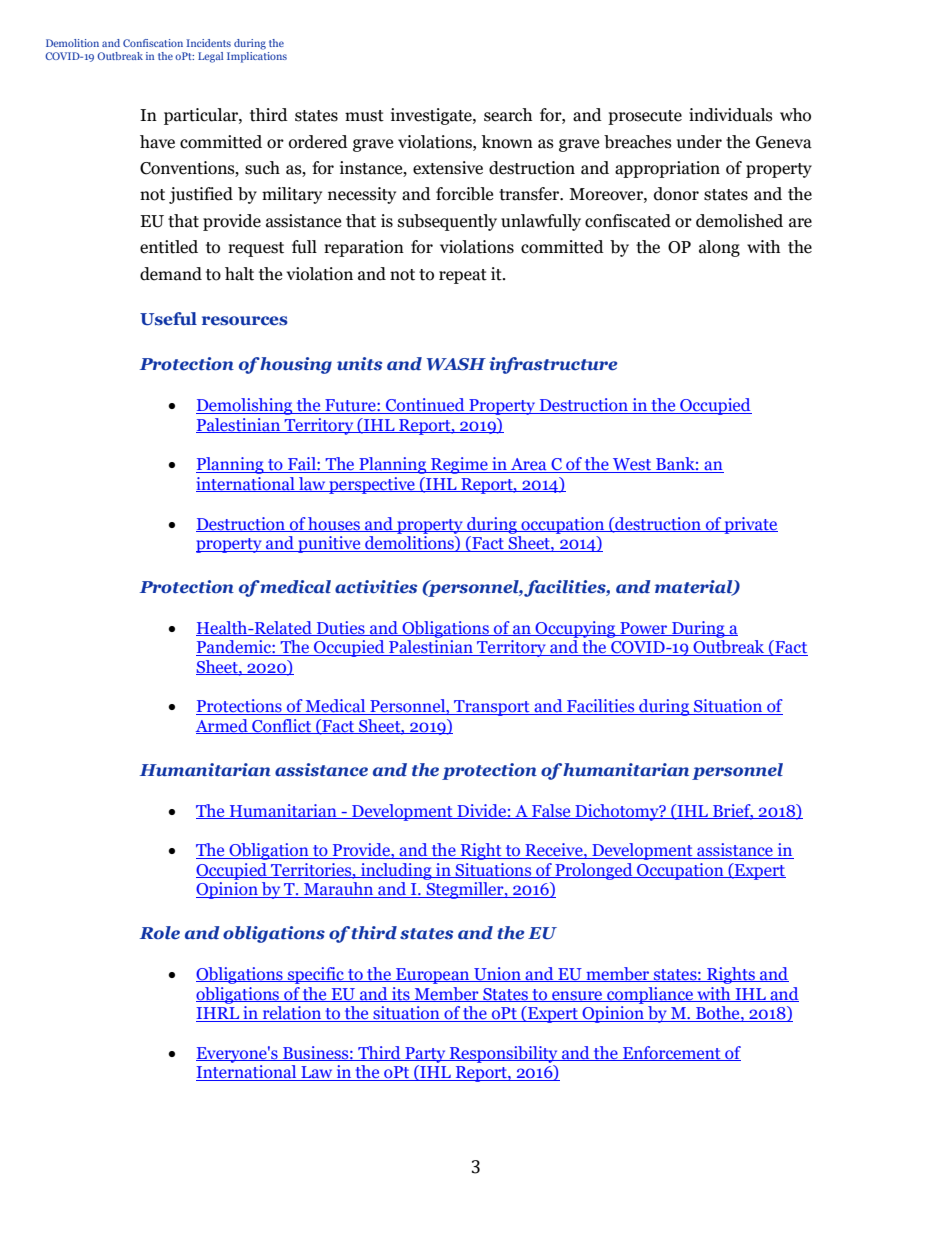  Describe the element at coordinates (750, 525) in the screenshot. I see `private` at that location.
